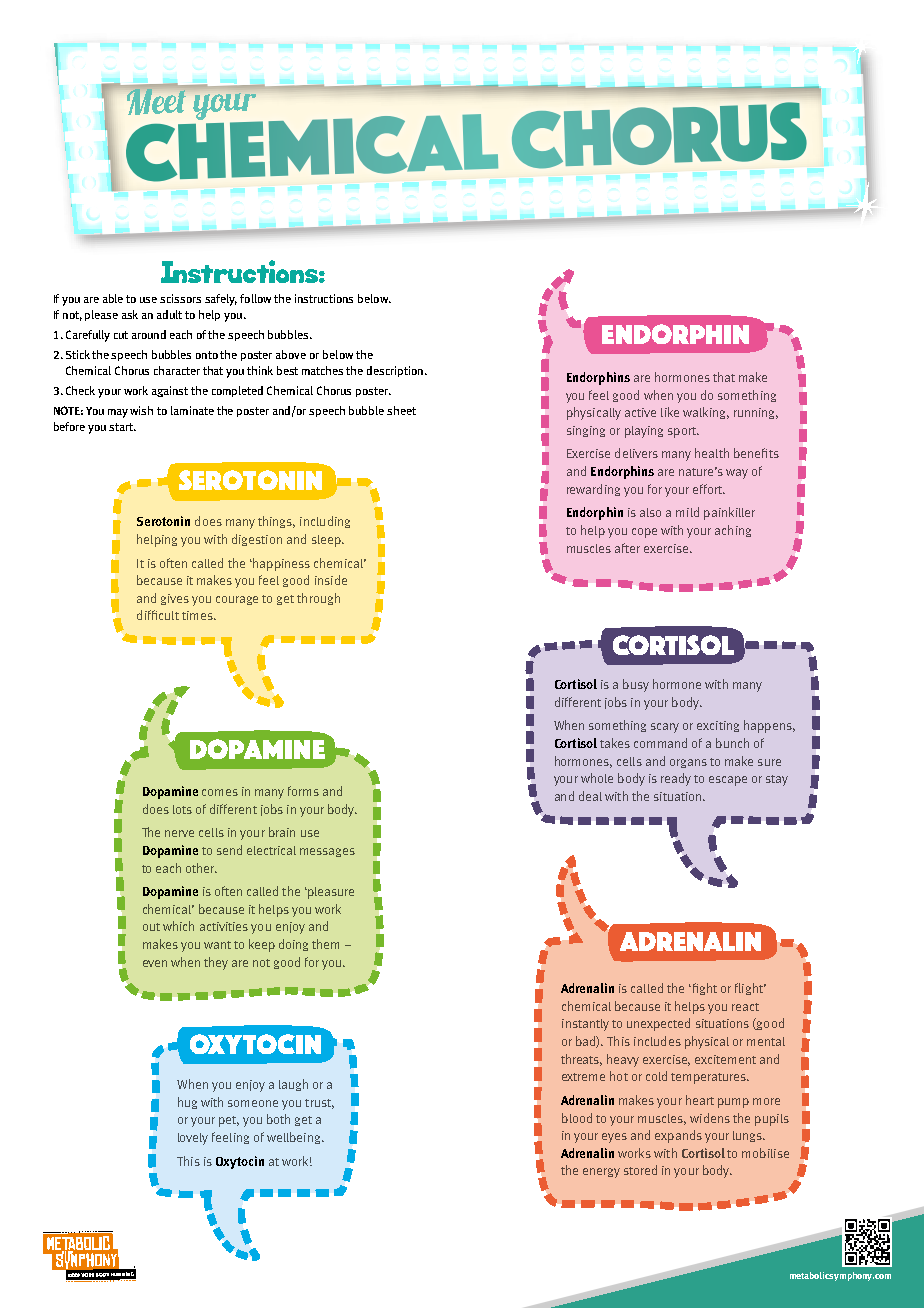  I want to click on wellbeing, so click(295, 1138).
